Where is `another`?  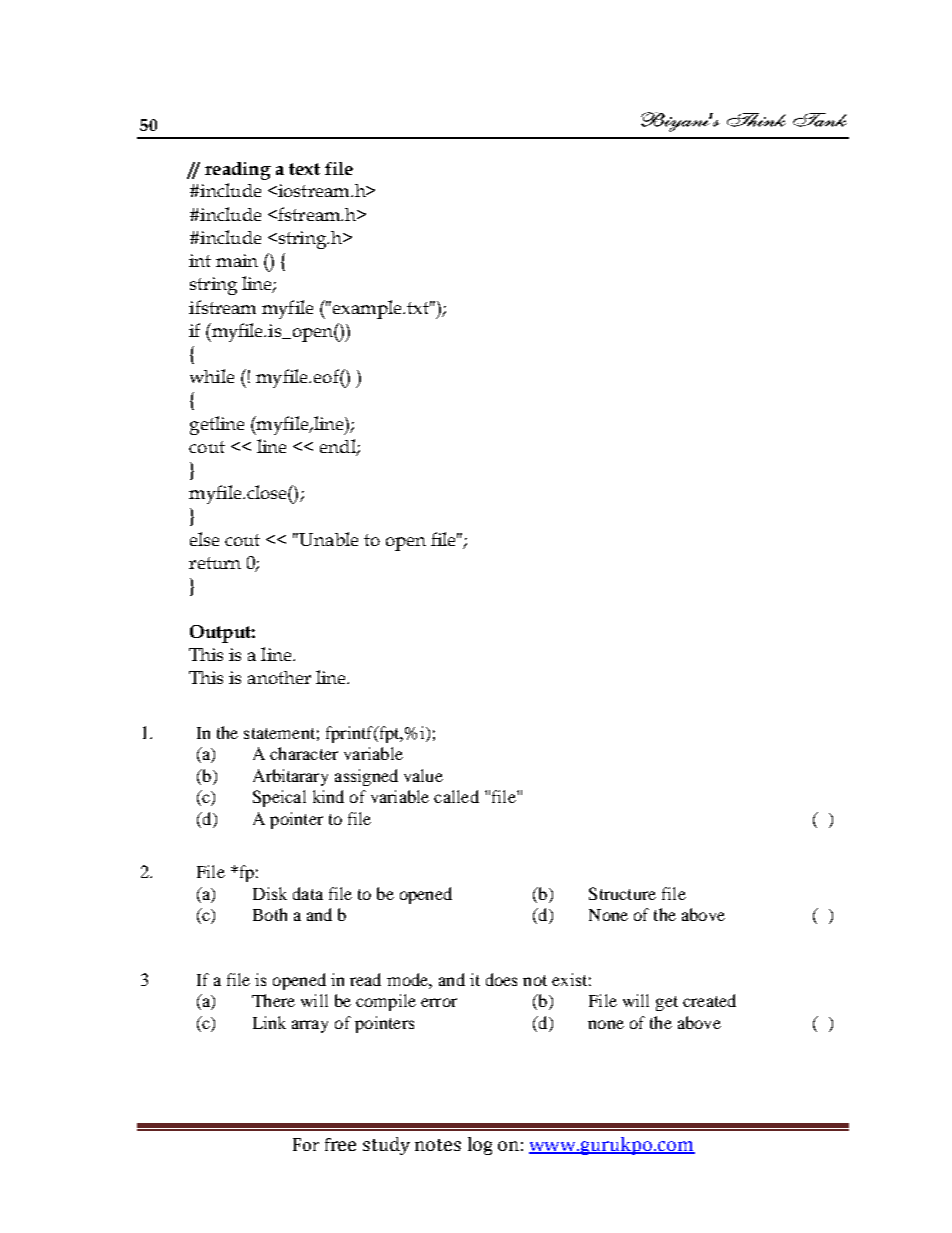
another is located at coordinates (279, 677).
